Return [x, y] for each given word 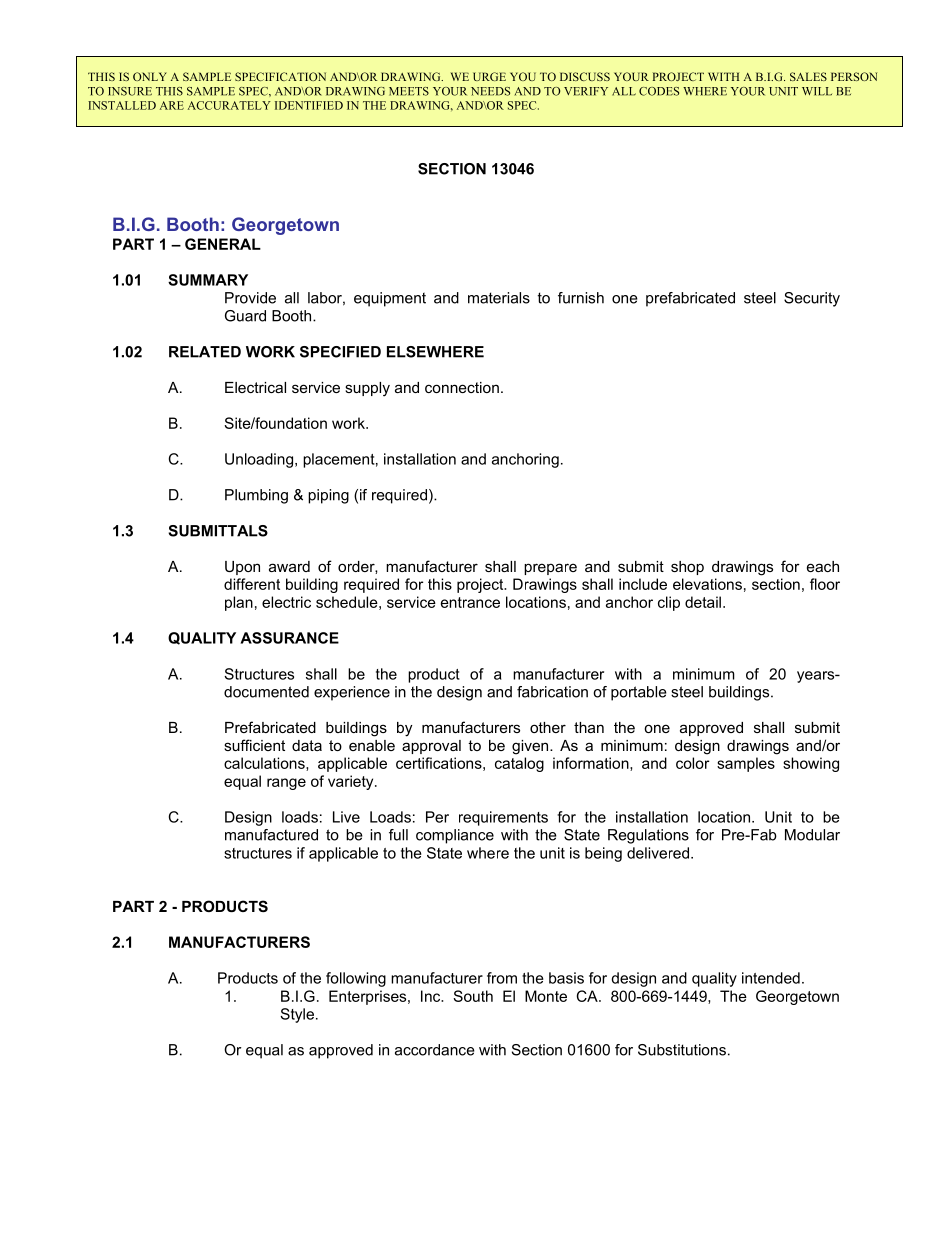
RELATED [205, 352]
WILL [817, 91]
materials [499, 298]
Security [812, 299]
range [286, 784]
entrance [470, 602]
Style [297, 1015]
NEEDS [490, 91]
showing [811, 764]
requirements [503, 818]
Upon [242, 568]
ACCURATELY [229, 105]
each [823, 566]
